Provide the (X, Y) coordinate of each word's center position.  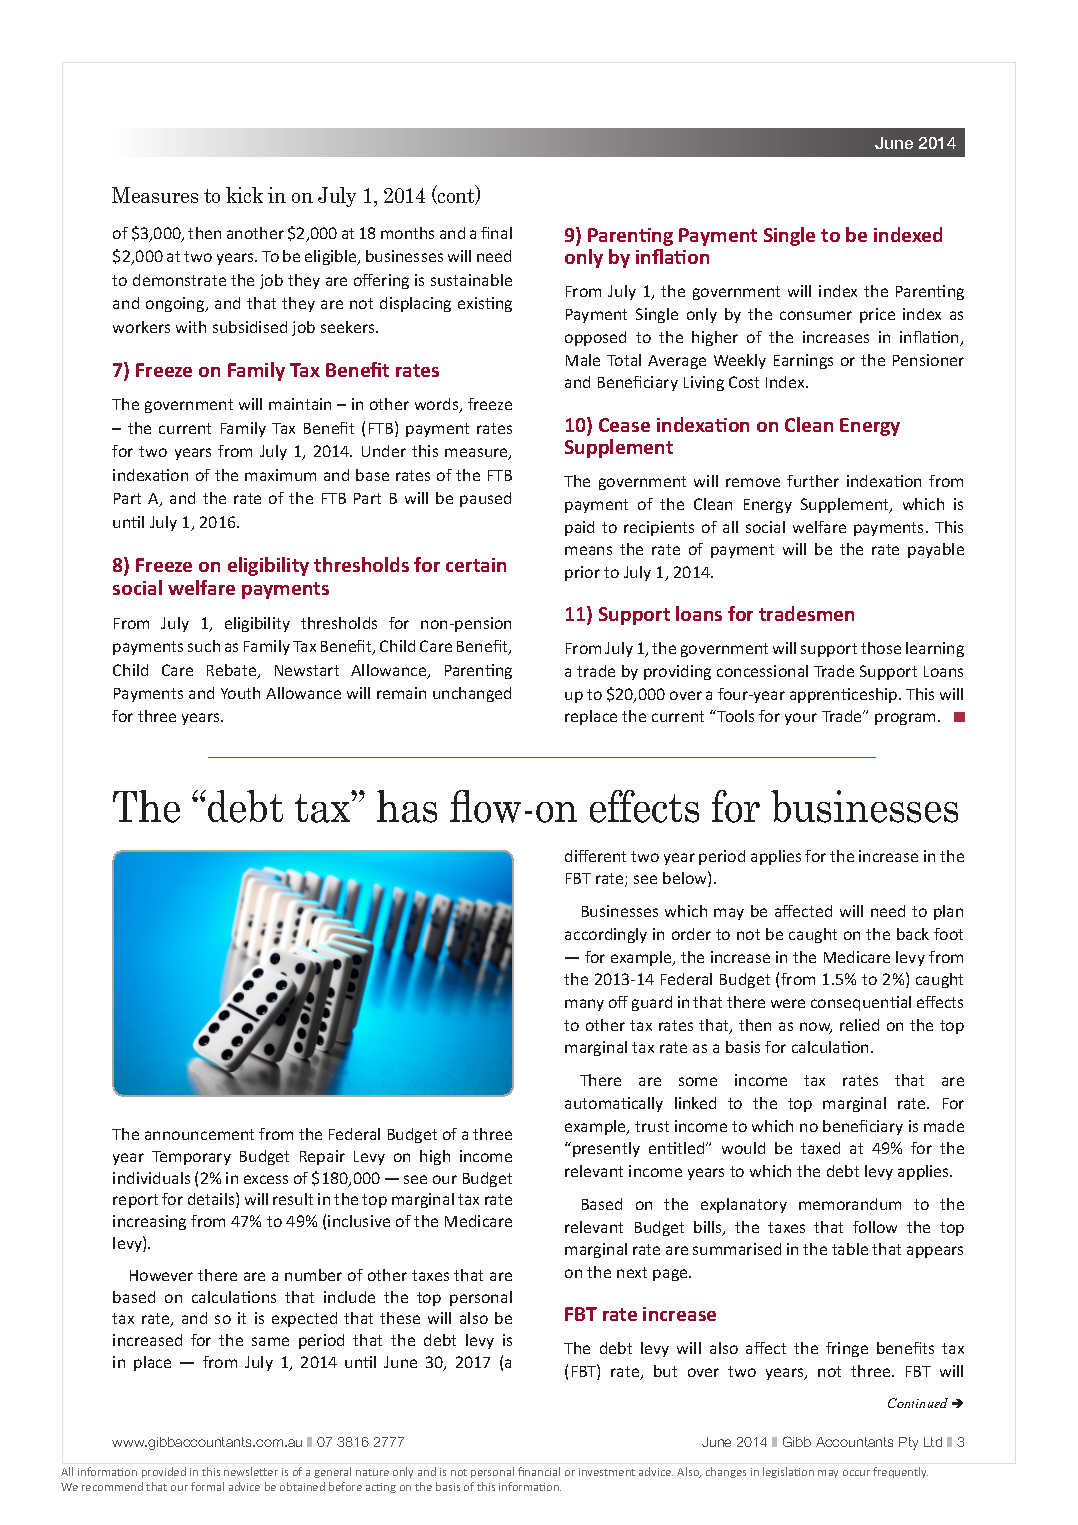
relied (859, 1025)
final (496, 233)
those (881, 648)
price (877, 315)
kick (244, 195)
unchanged (472, 694)
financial (539, 1471)
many (584, 1005)
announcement (199, 1134)
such (204, 646)
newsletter (251, 1471)
